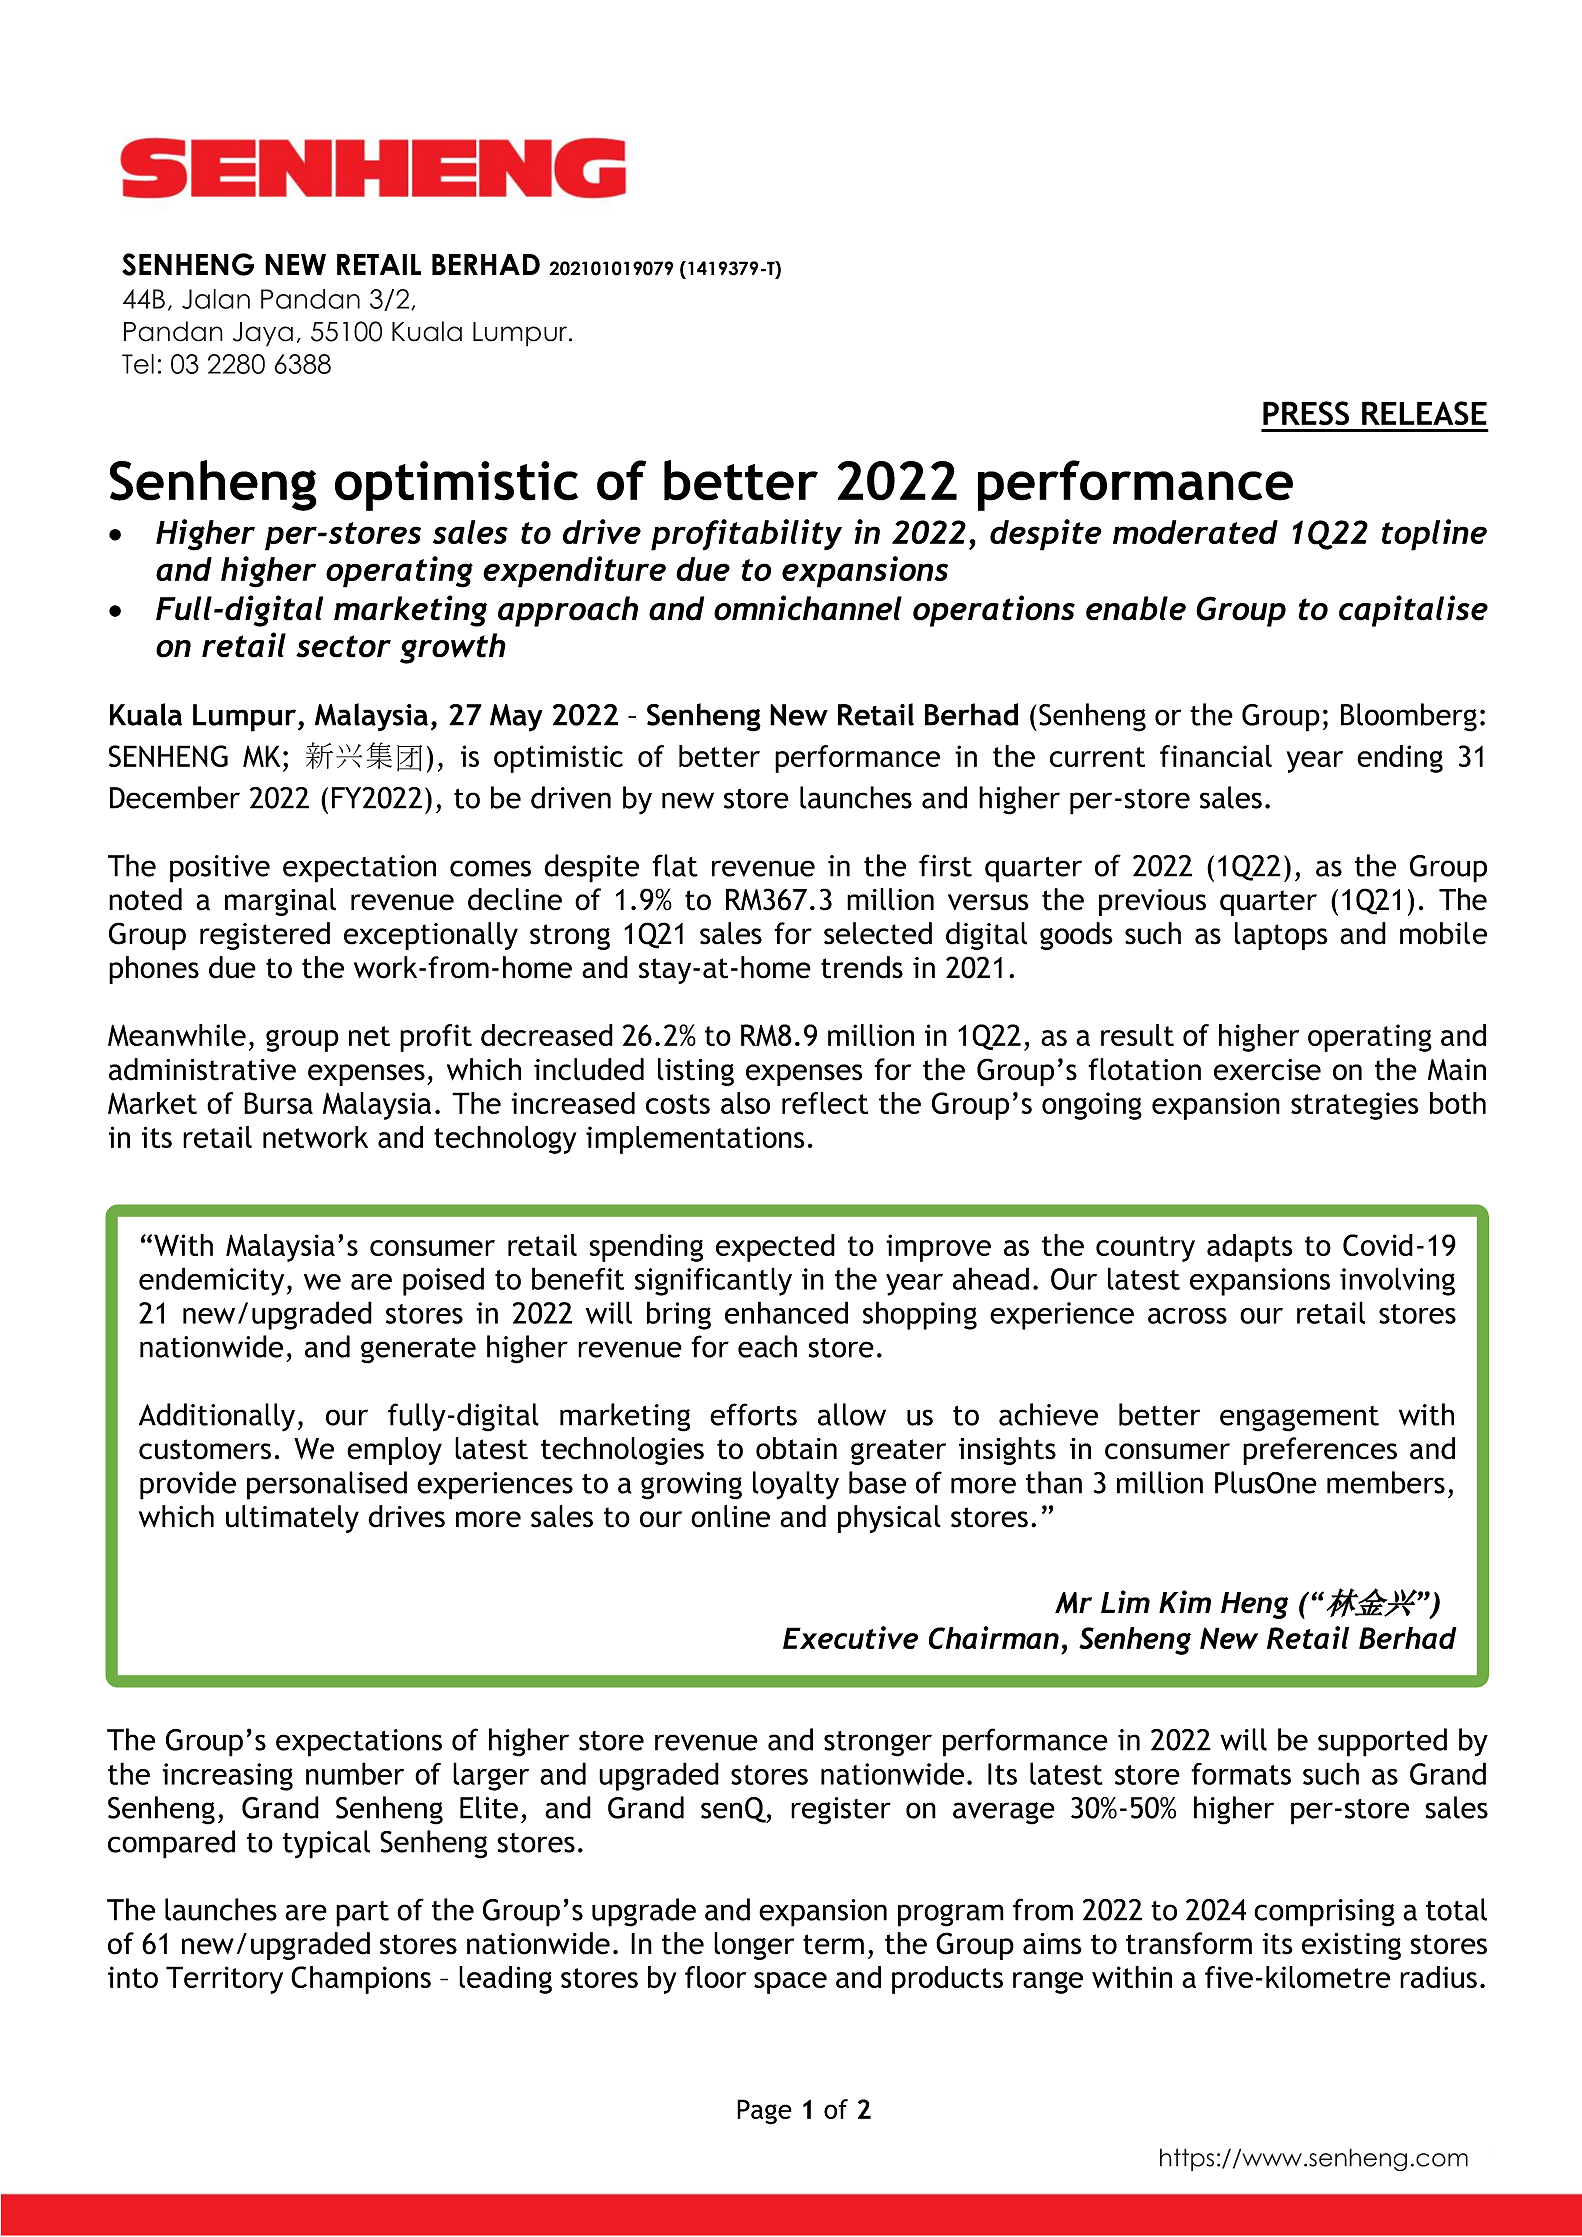  What do you see at coordinates (175, 797) in the screenshot?
I see `December` at bounding box center [175, 797].
